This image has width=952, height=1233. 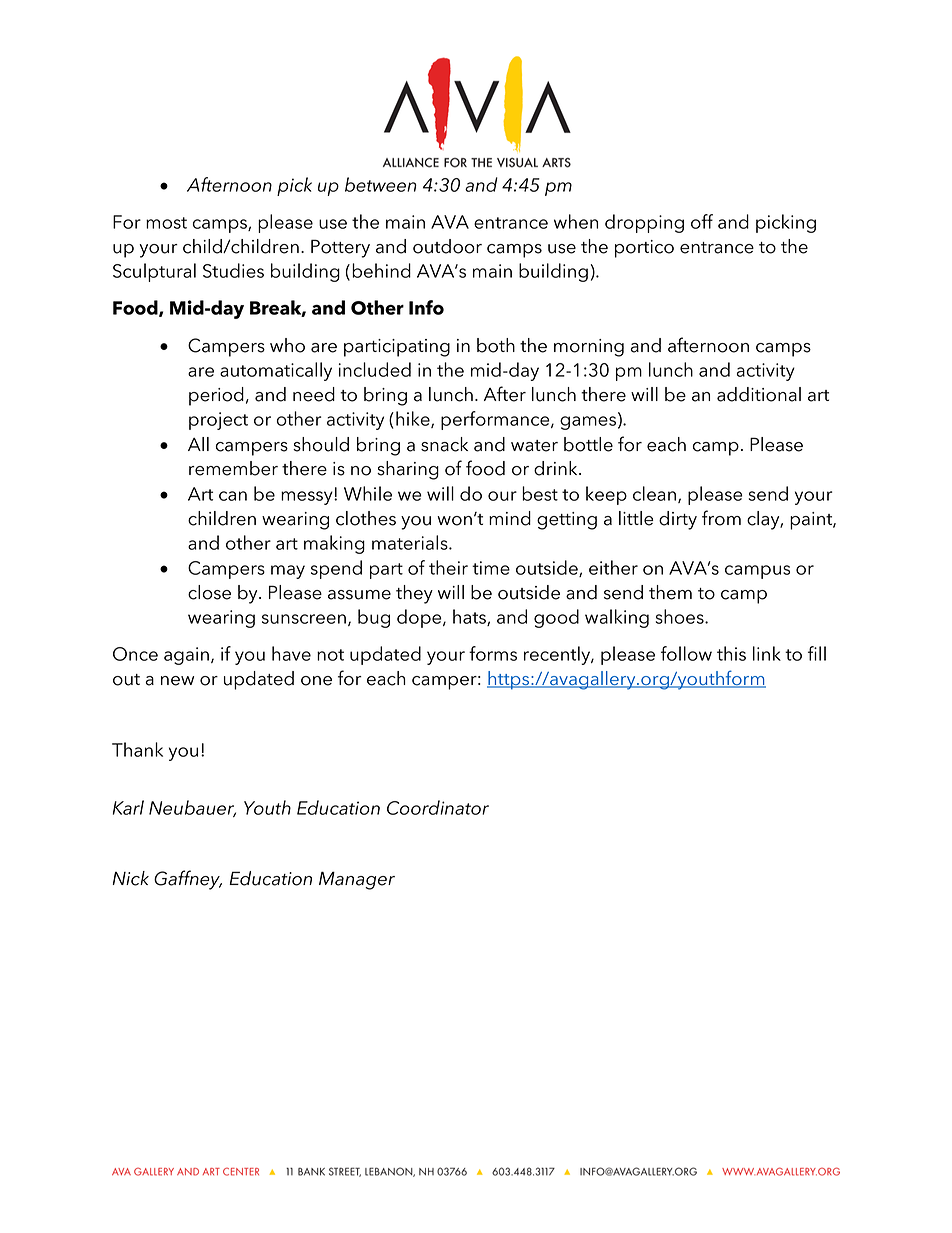 What do you see at coordinates (357, 880) in the image?
I see `Manager` at bounding box center [357, 880].
